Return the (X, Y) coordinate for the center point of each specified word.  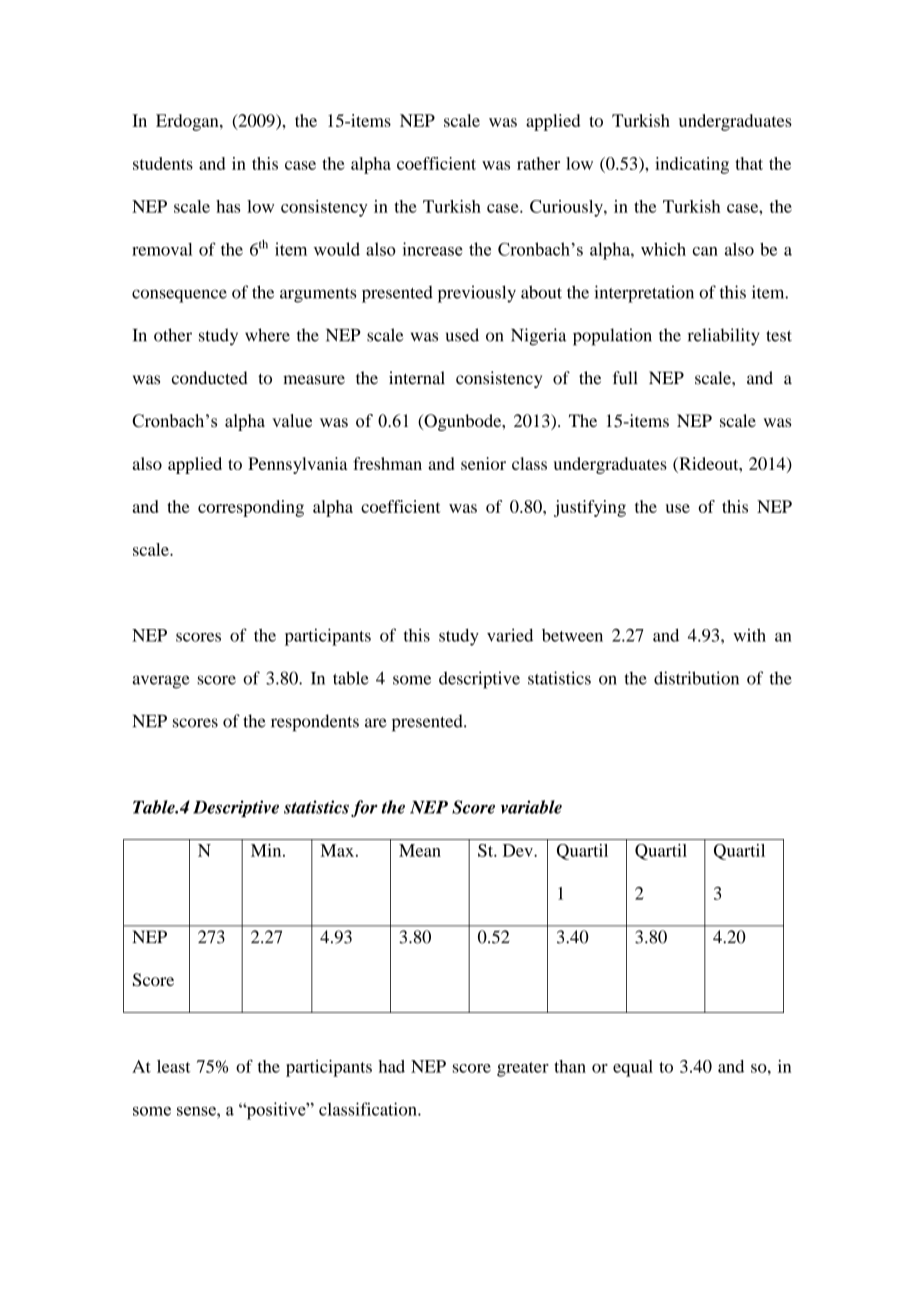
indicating (692, 165)
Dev (519, 850)
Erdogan (188, 122)
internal (417, 378)
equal (633, 1068)
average (161, 682)
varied (510, 635)
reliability (724, 337)
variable (531, 807)
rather (538, 163)
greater (523, 1069)
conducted (210, 378)
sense (197, 1111)
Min (267, 850)
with (749, 635)
